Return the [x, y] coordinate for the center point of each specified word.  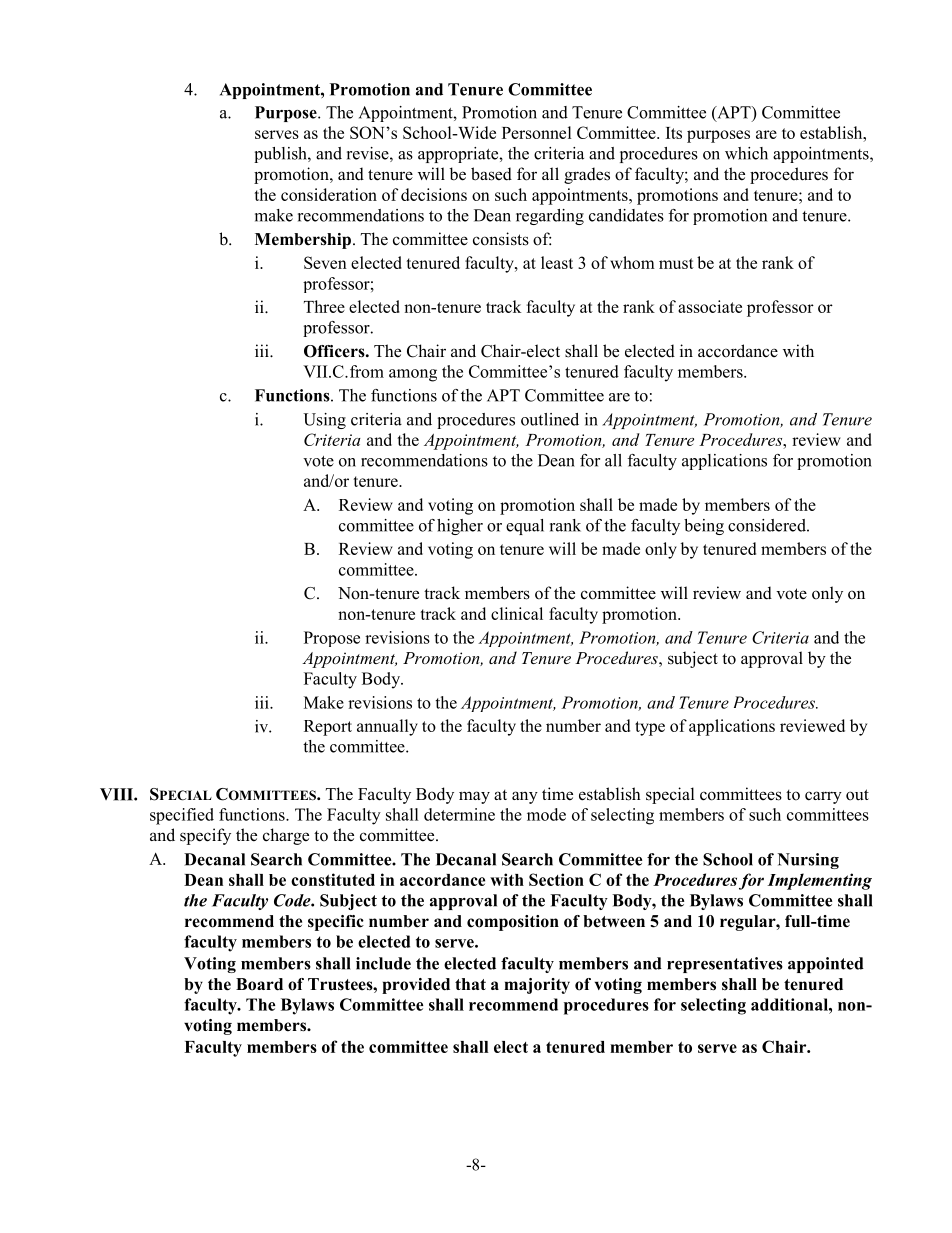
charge [286, 836]
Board [259, 984]
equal [525, 527]
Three [324, 306]
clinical [517, 613]
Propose [332, 639]
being [704, 527]
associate [710, 306]
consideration [329, 194]
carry [823, 797]
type [650, 728]
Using [324, 421]
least [557, 262]
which [746, 153]
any [525, 797]
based [491, 174]
